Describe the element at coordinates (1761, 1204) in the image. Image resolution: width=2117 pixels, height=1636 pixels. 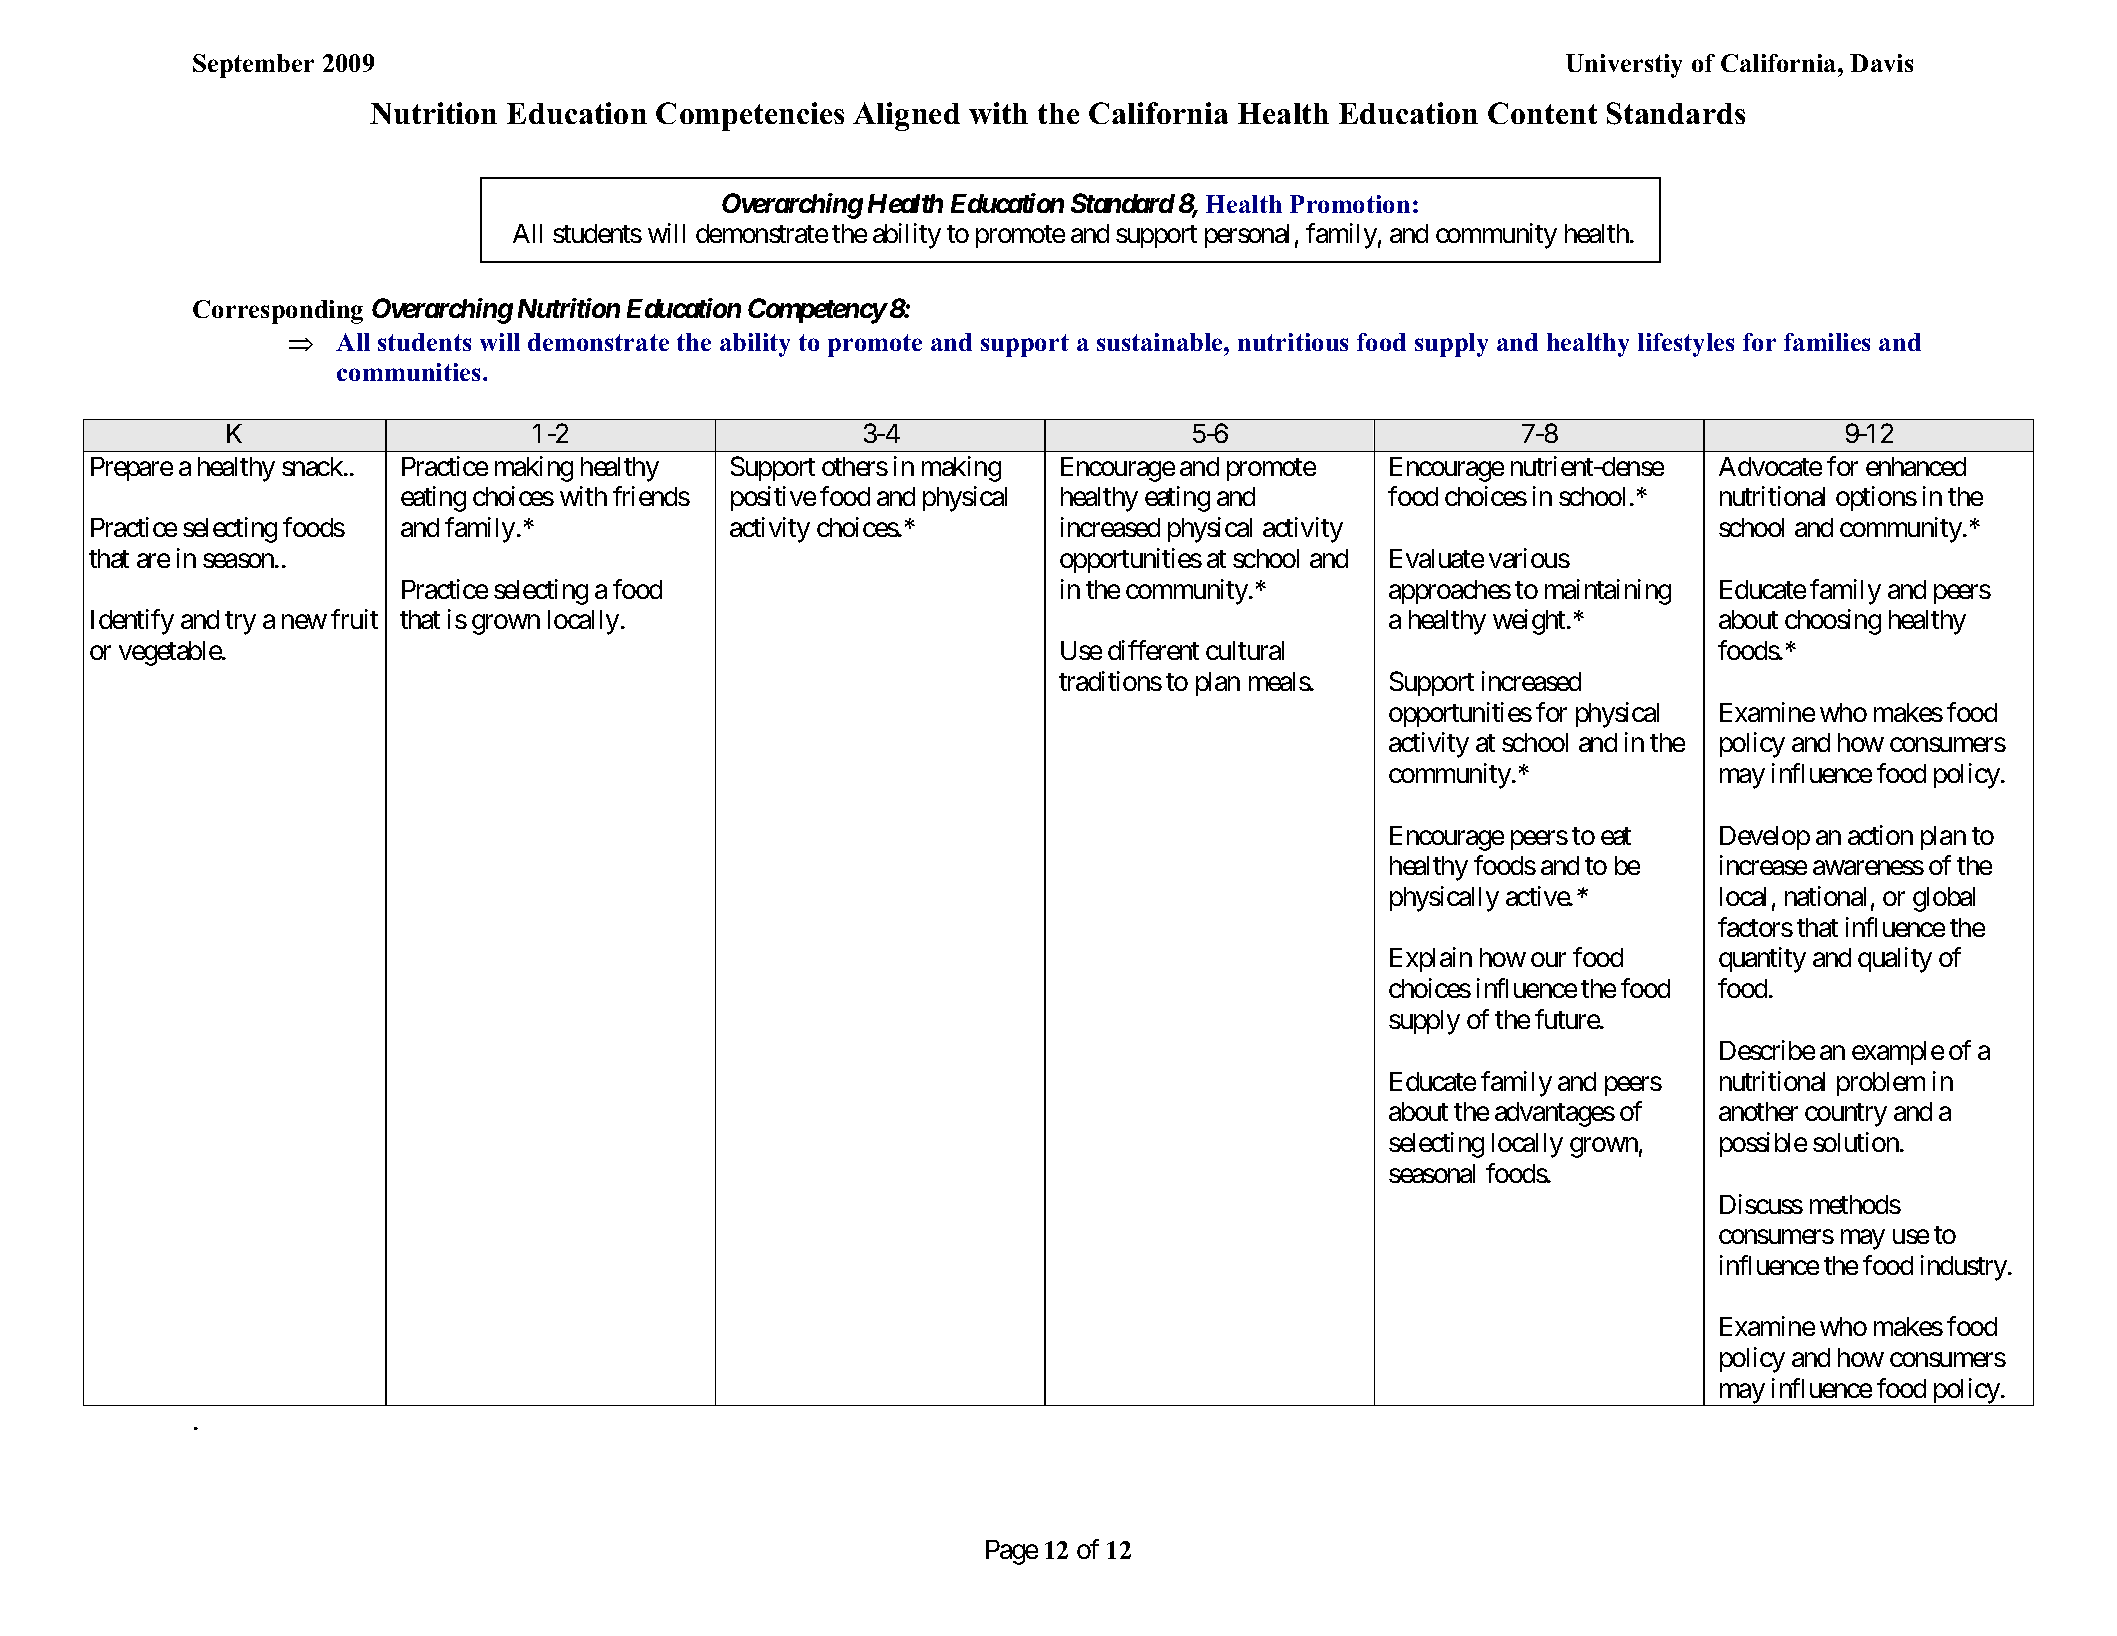
I see `Discuss` at that location.
